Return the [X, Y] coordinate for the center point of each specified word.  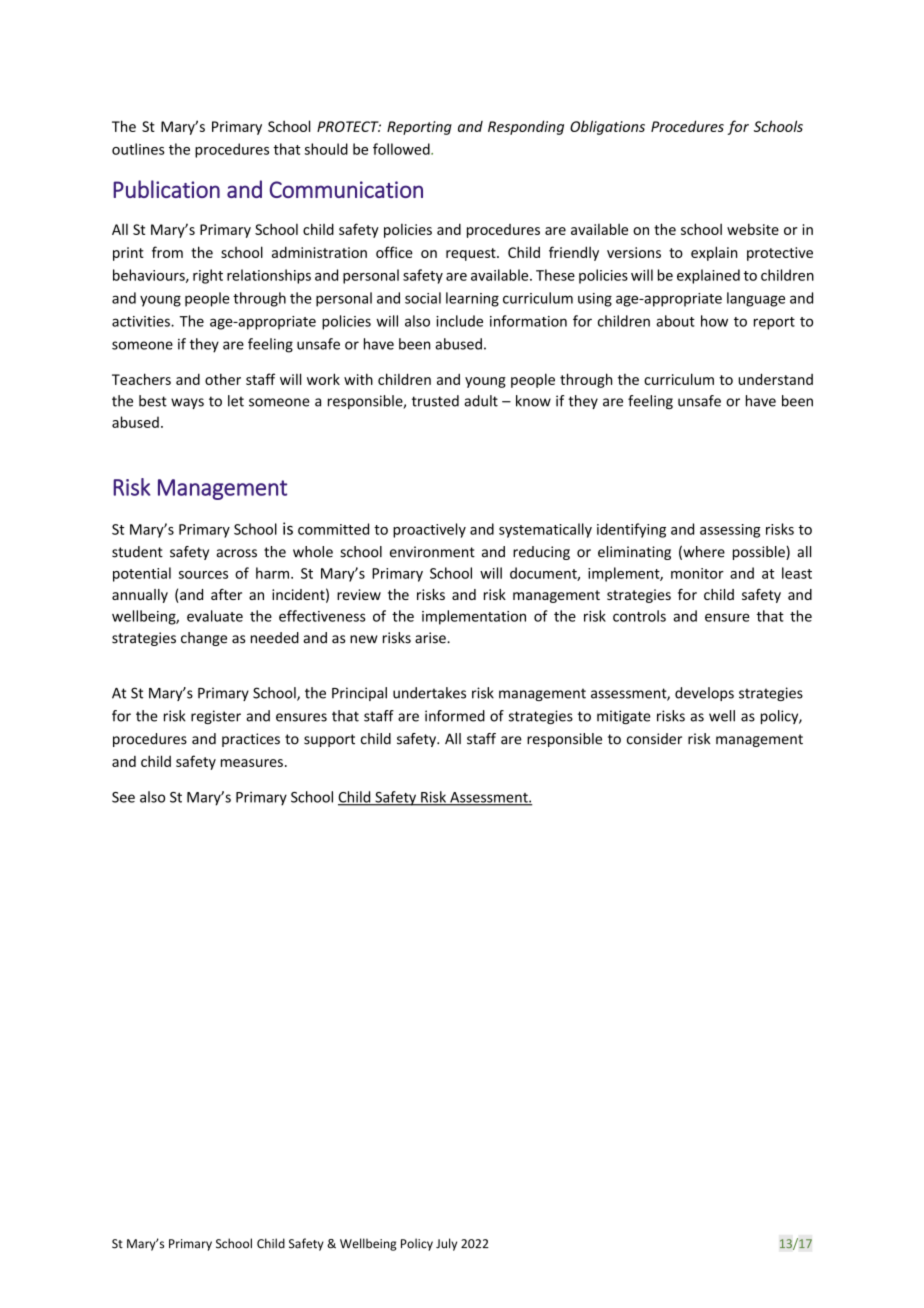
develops [704, 694]
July [446, 1244]
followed [402, 149]
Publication [166, 189]
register [216, 717]
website [753, 229]
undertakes [429, 693]
